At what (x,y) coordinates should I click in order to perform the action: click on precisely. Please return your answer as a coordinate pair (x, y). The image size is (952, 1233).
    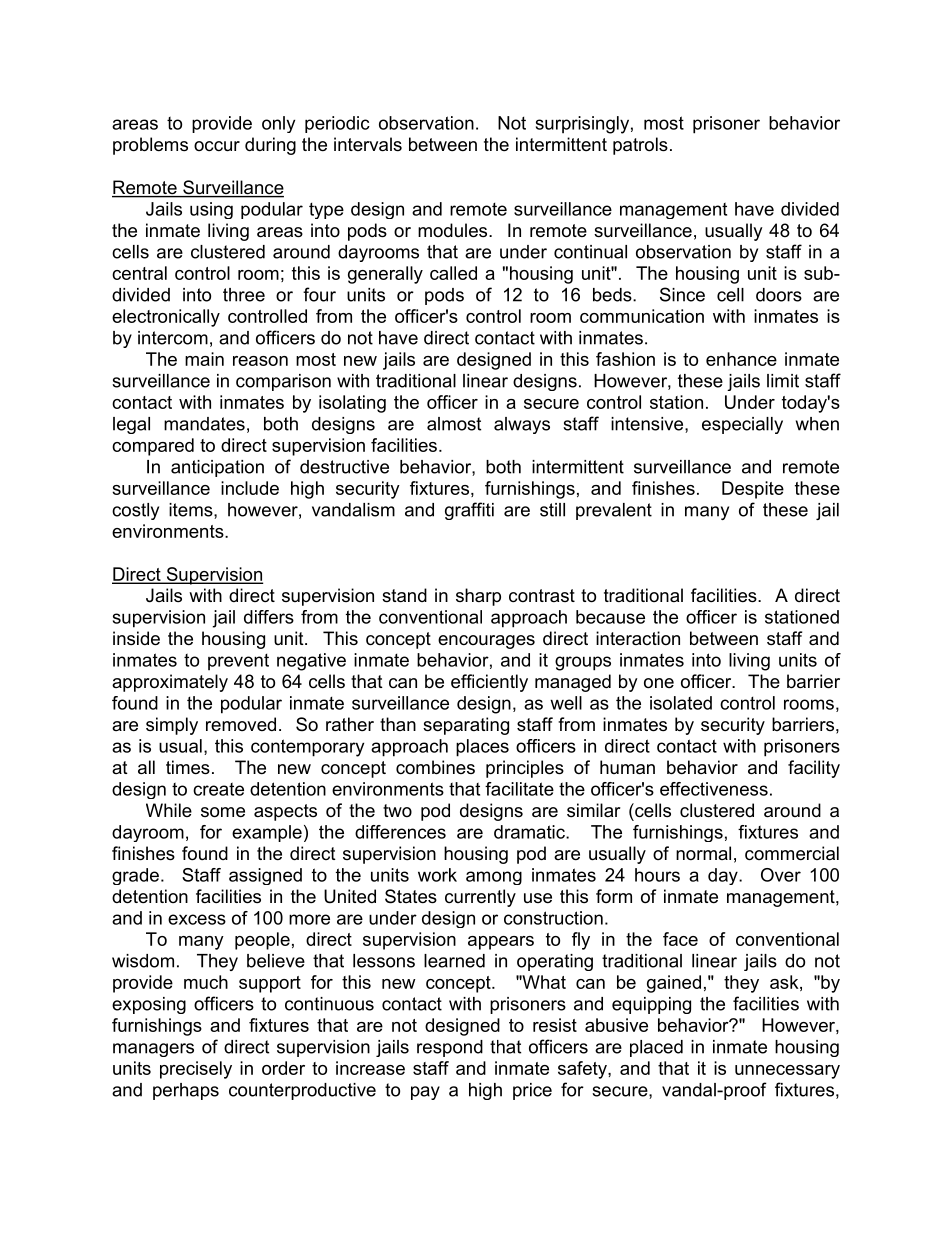
    Looking at the image, I should click on (196, 1070).
